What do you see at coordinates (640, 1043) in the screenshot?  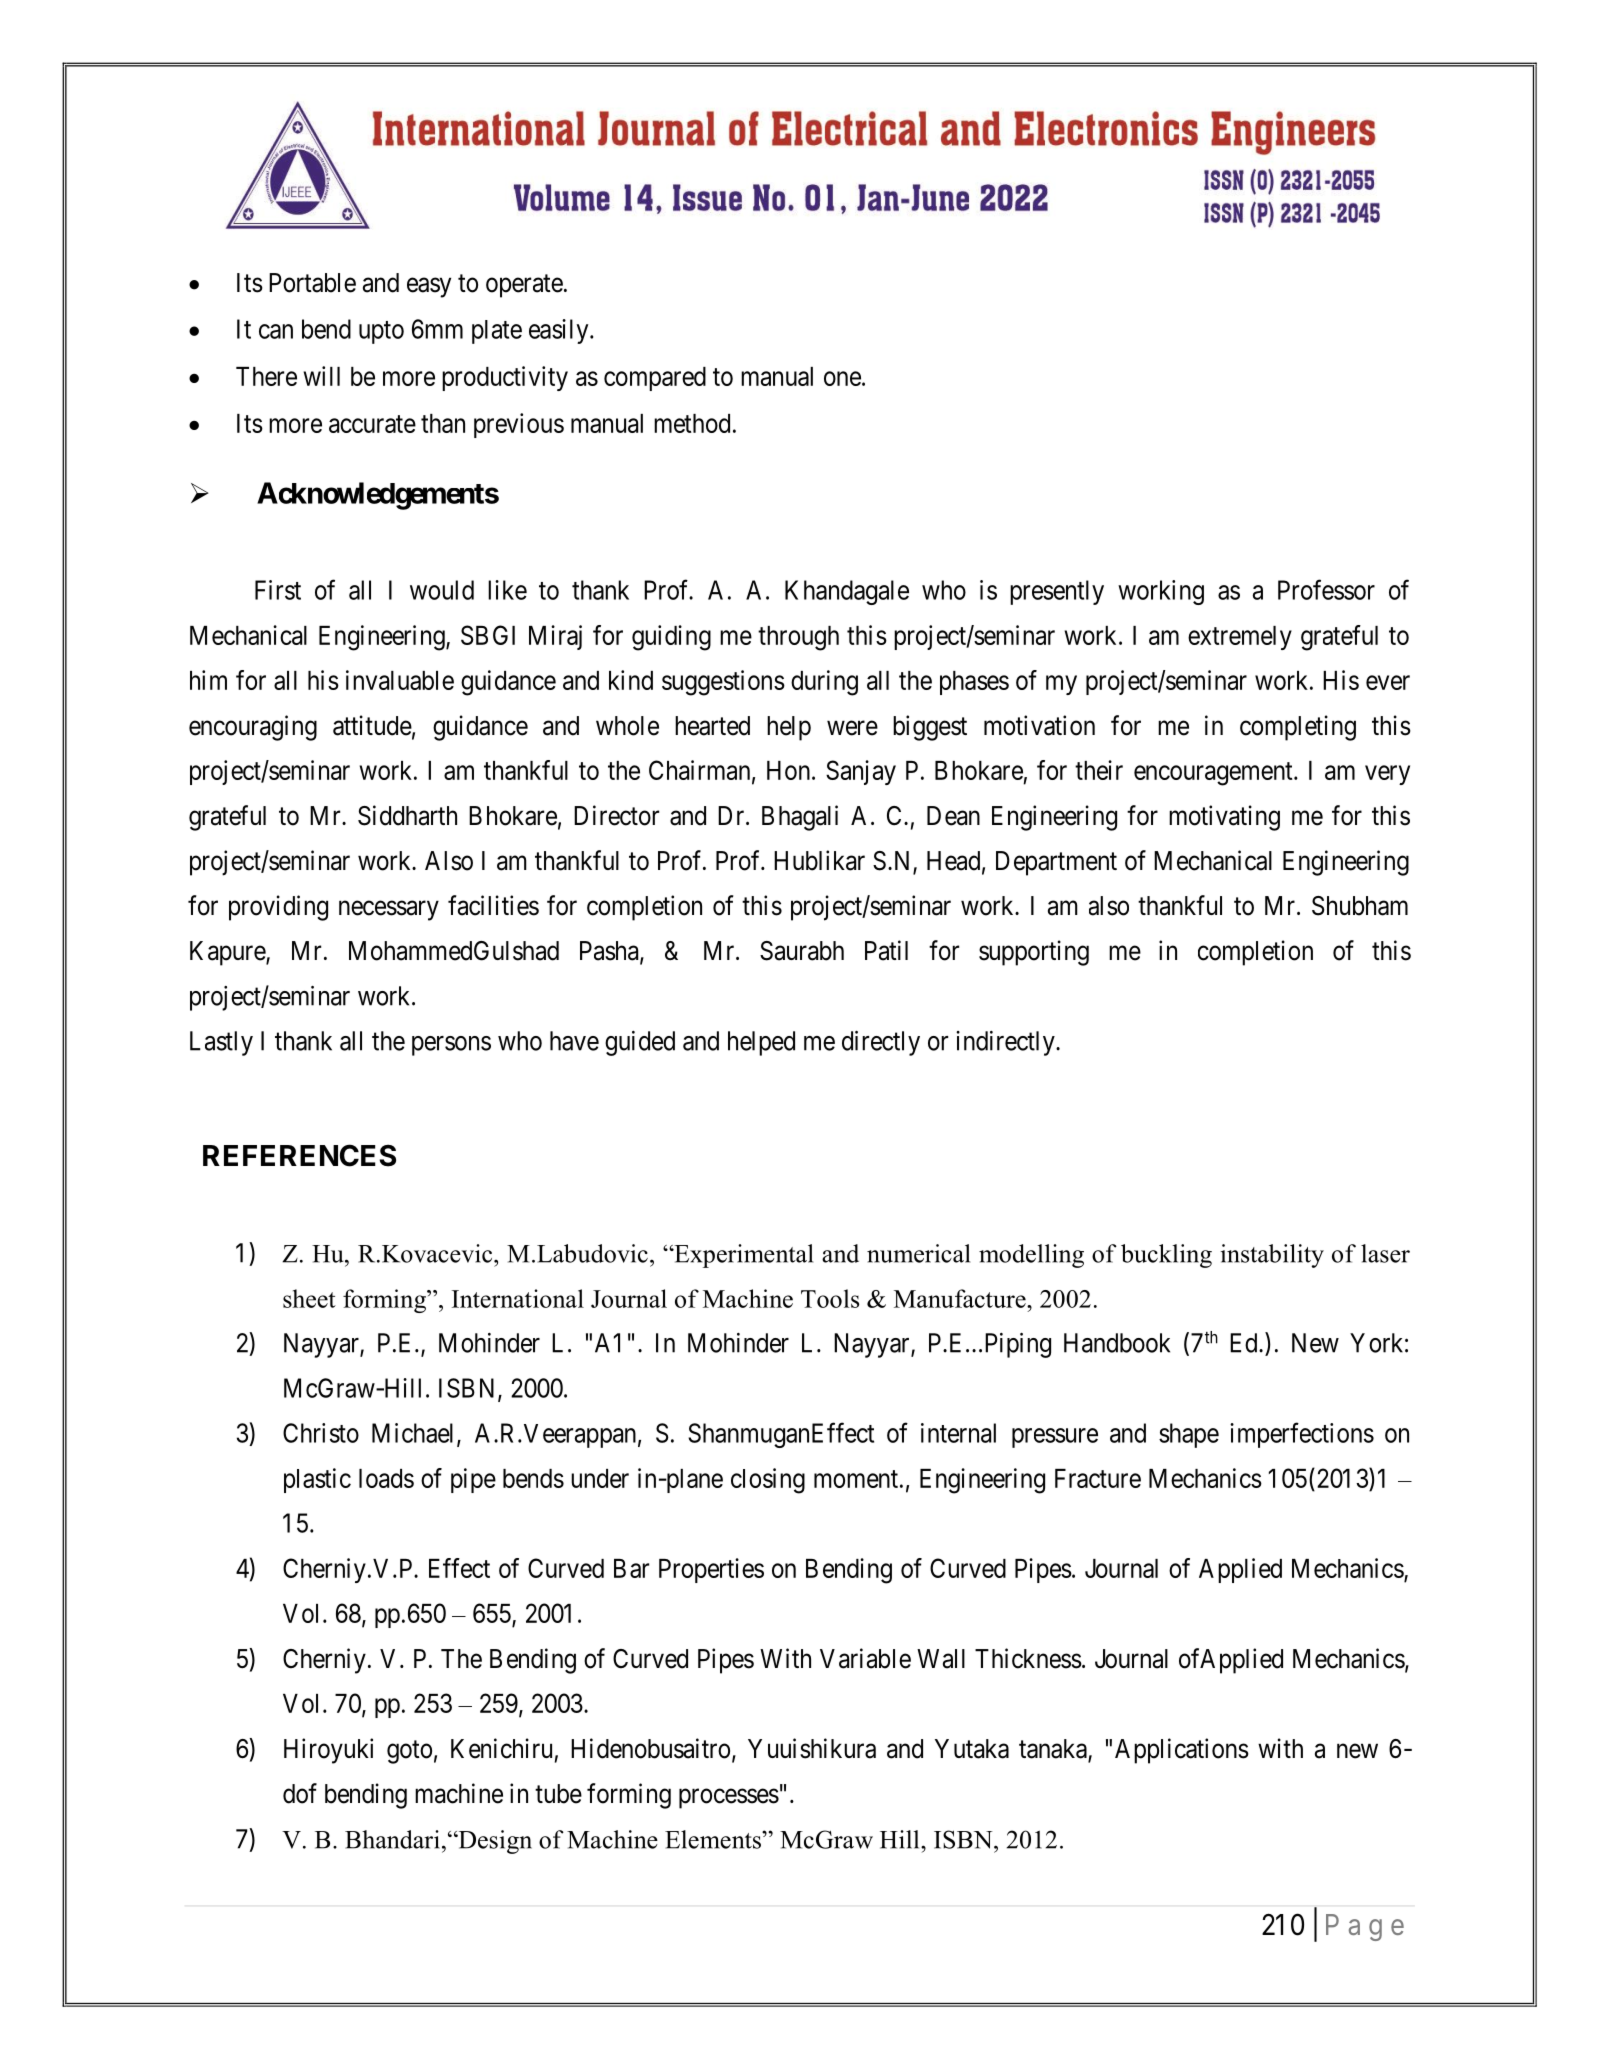 I see `guided` at bounding box center [640, 1043].
